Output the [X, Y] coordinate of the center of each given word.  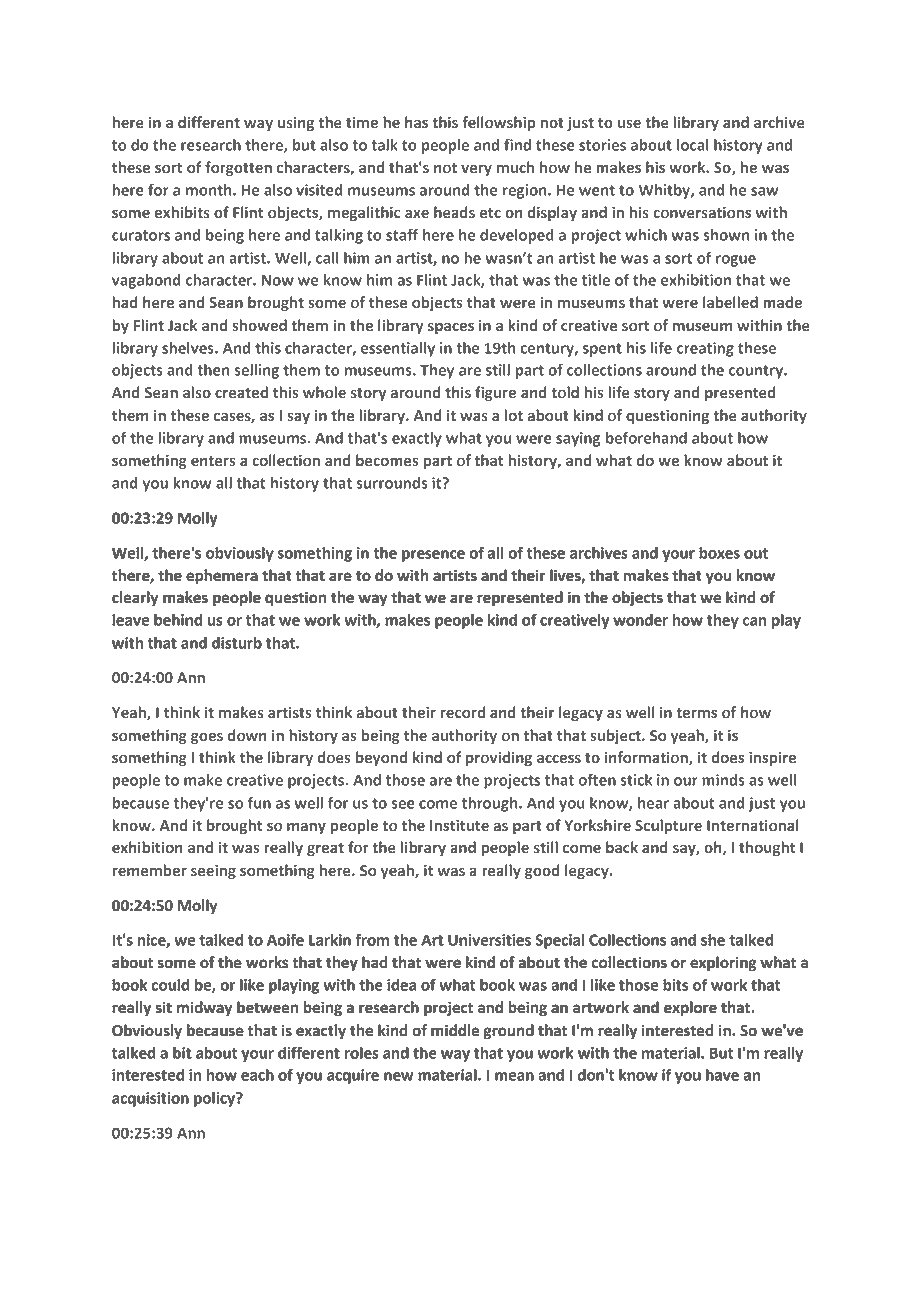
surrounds [392, 483]
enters [213, 461]
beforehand [646, 437]
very [476, 170]
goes [207, 738]
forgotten [238, 168]
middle [455, 1030]
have [722, 1075]
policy [215, 1099]
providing [499, 758]
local [693, 145]
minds [723, 780]
